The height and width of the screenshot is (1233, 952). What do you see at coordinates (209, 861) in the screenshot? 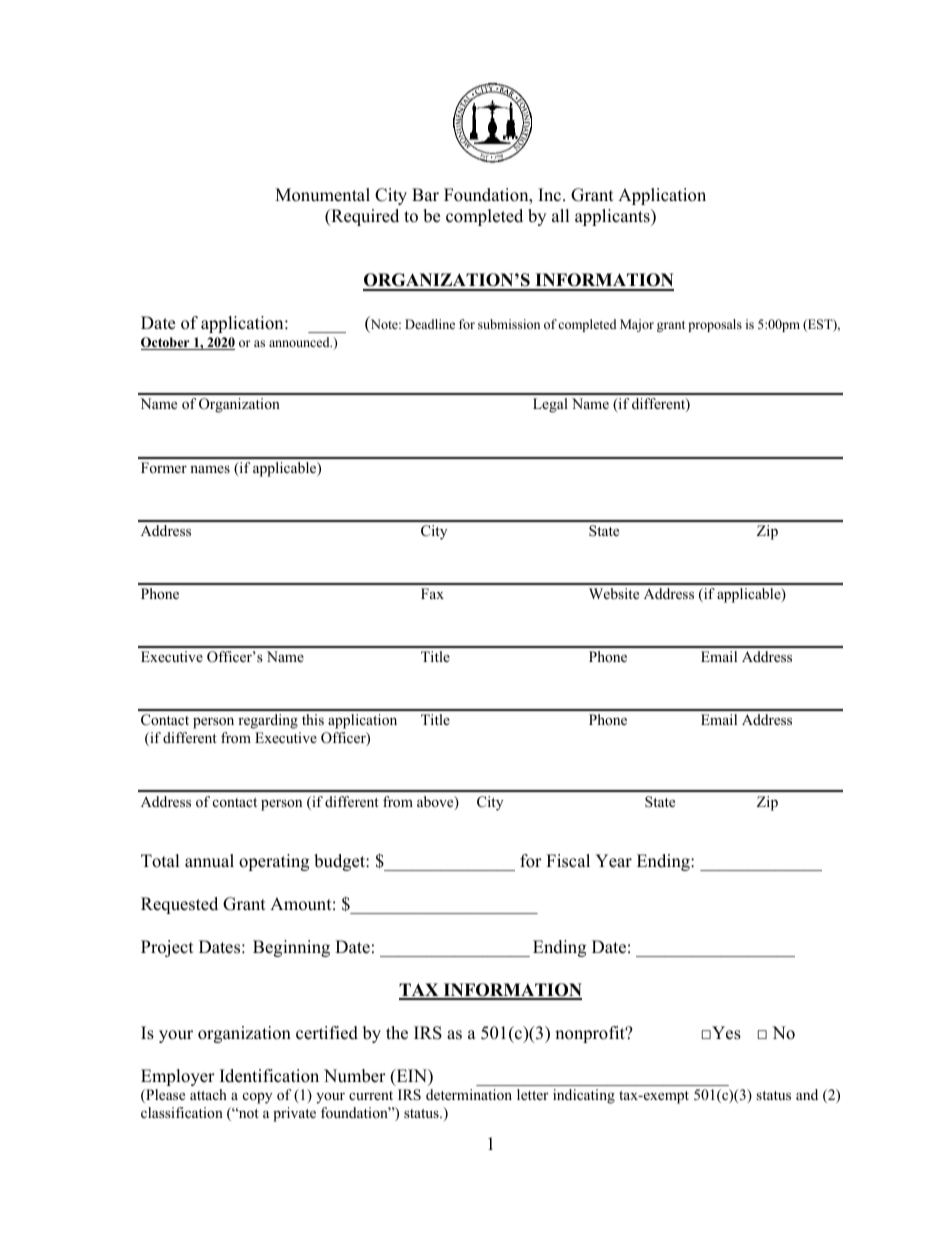
I see `annual` at bounding box center [209, 861].
